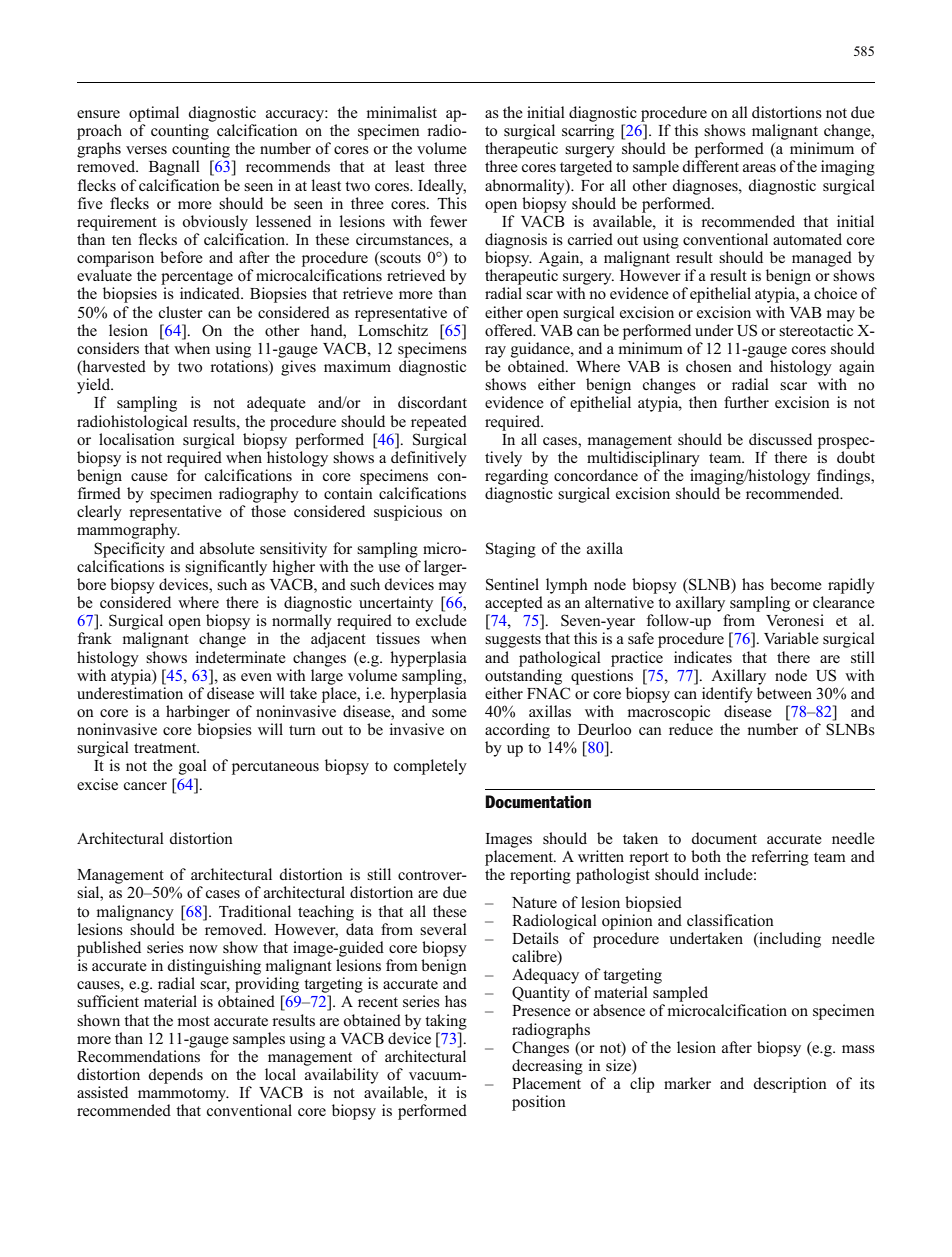 The image size is (952, 1257). What do you see at coordinates (790, 1085) in the document?
I see `description` at bounding box center [790, 1085].
